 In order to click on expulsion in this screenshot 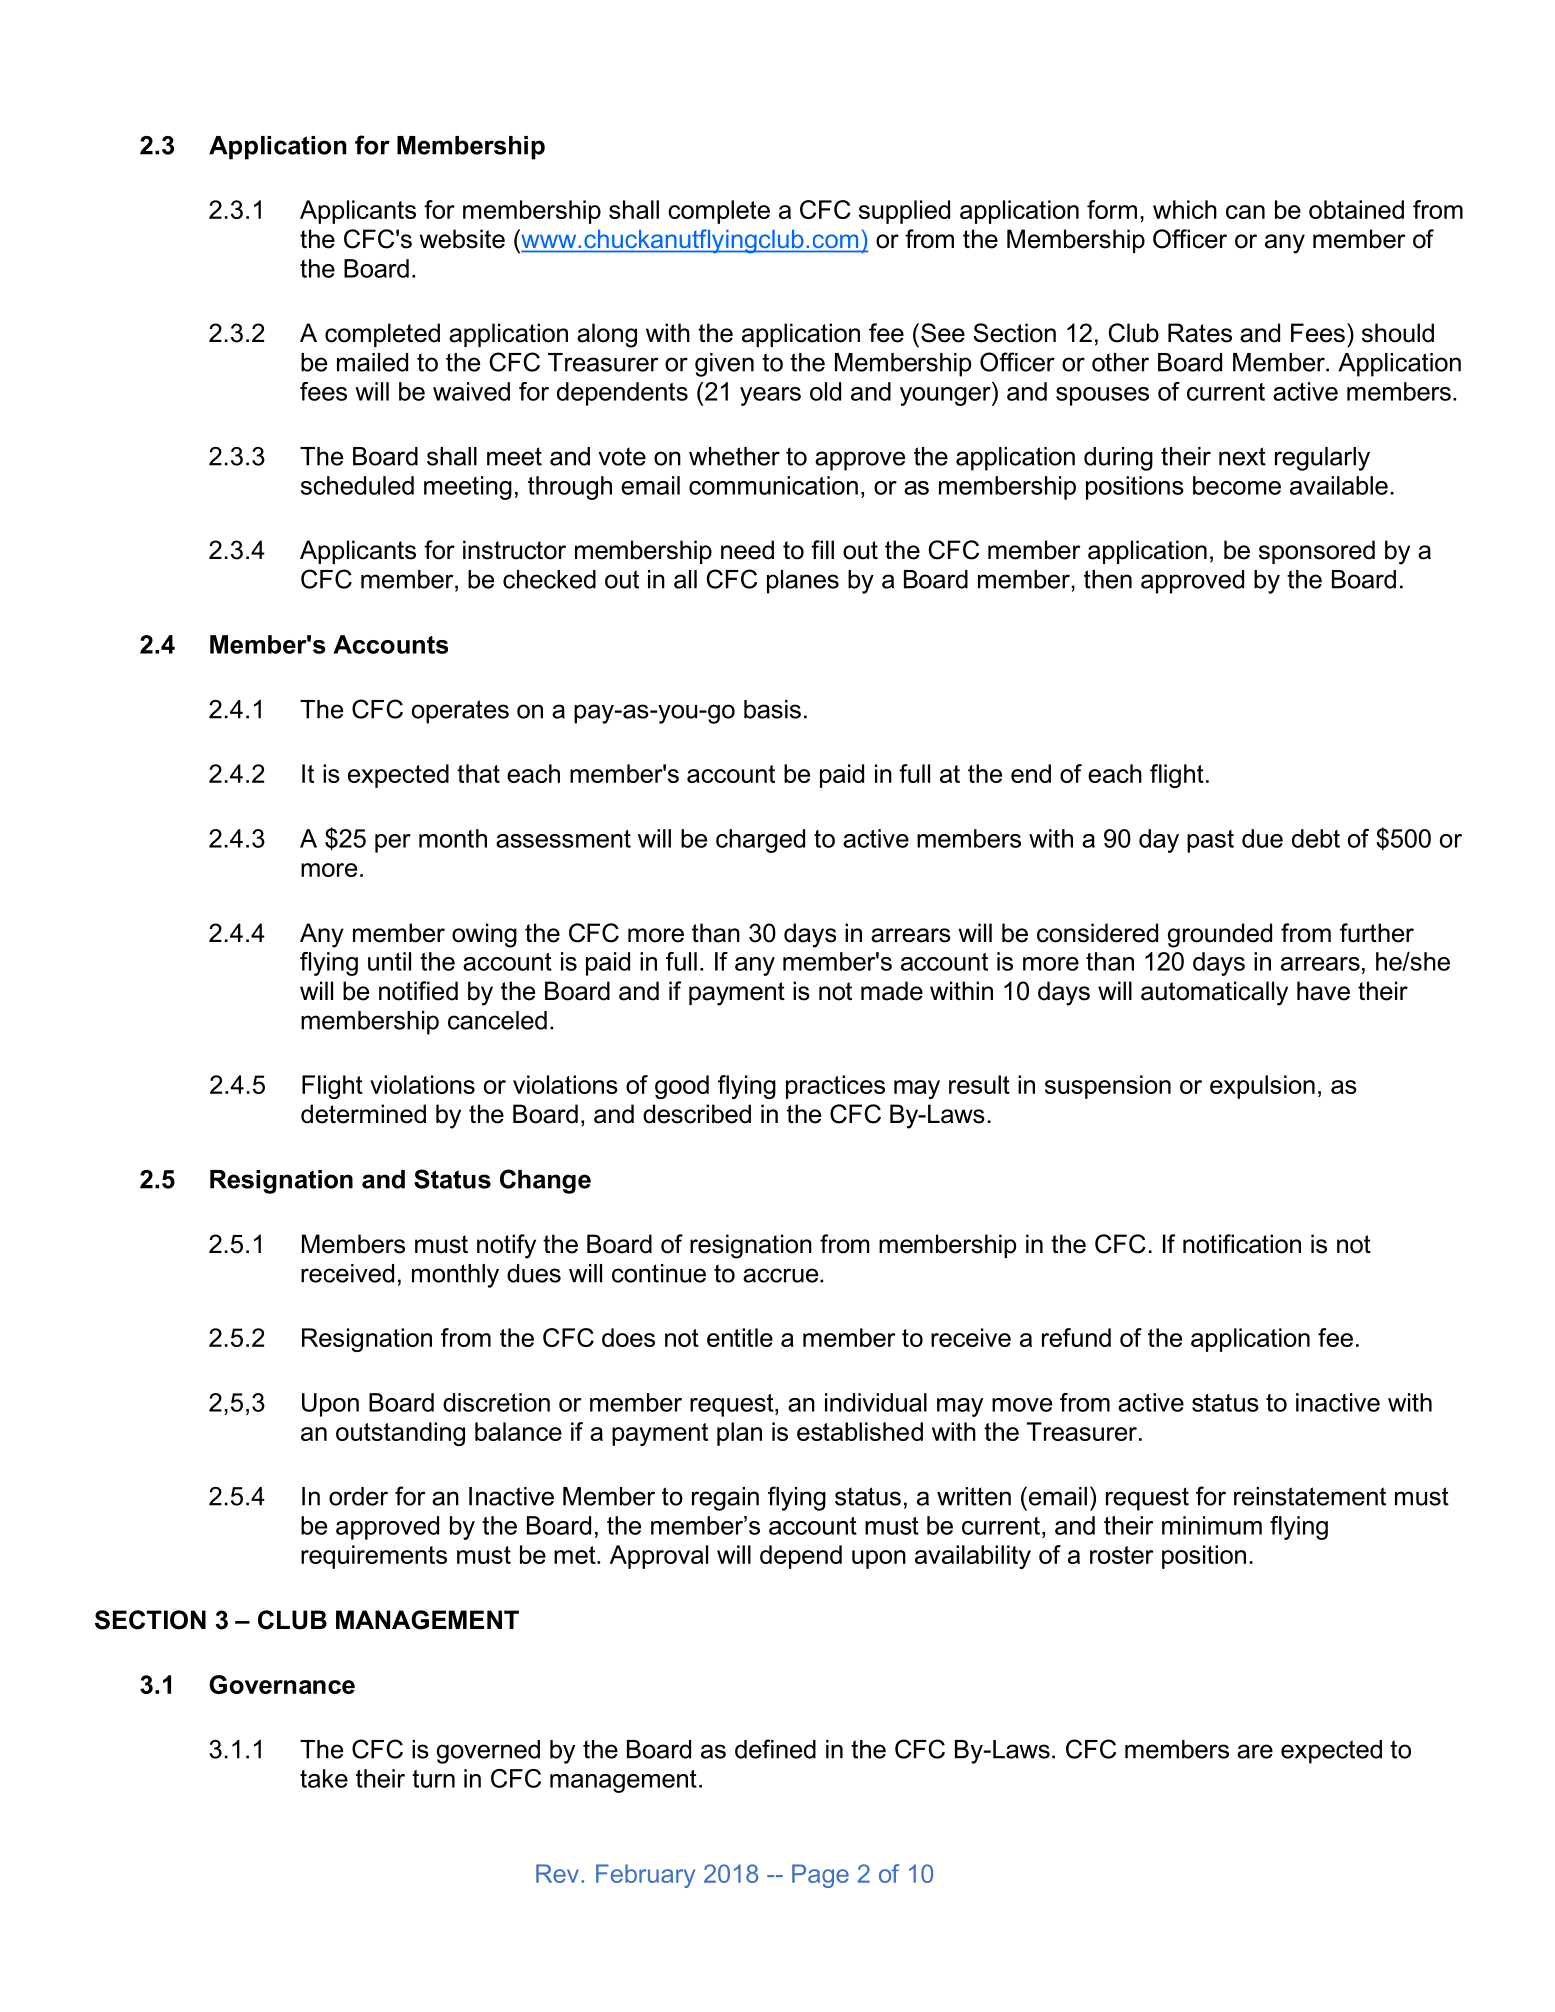, I will do `click(1262, 1087)`.
